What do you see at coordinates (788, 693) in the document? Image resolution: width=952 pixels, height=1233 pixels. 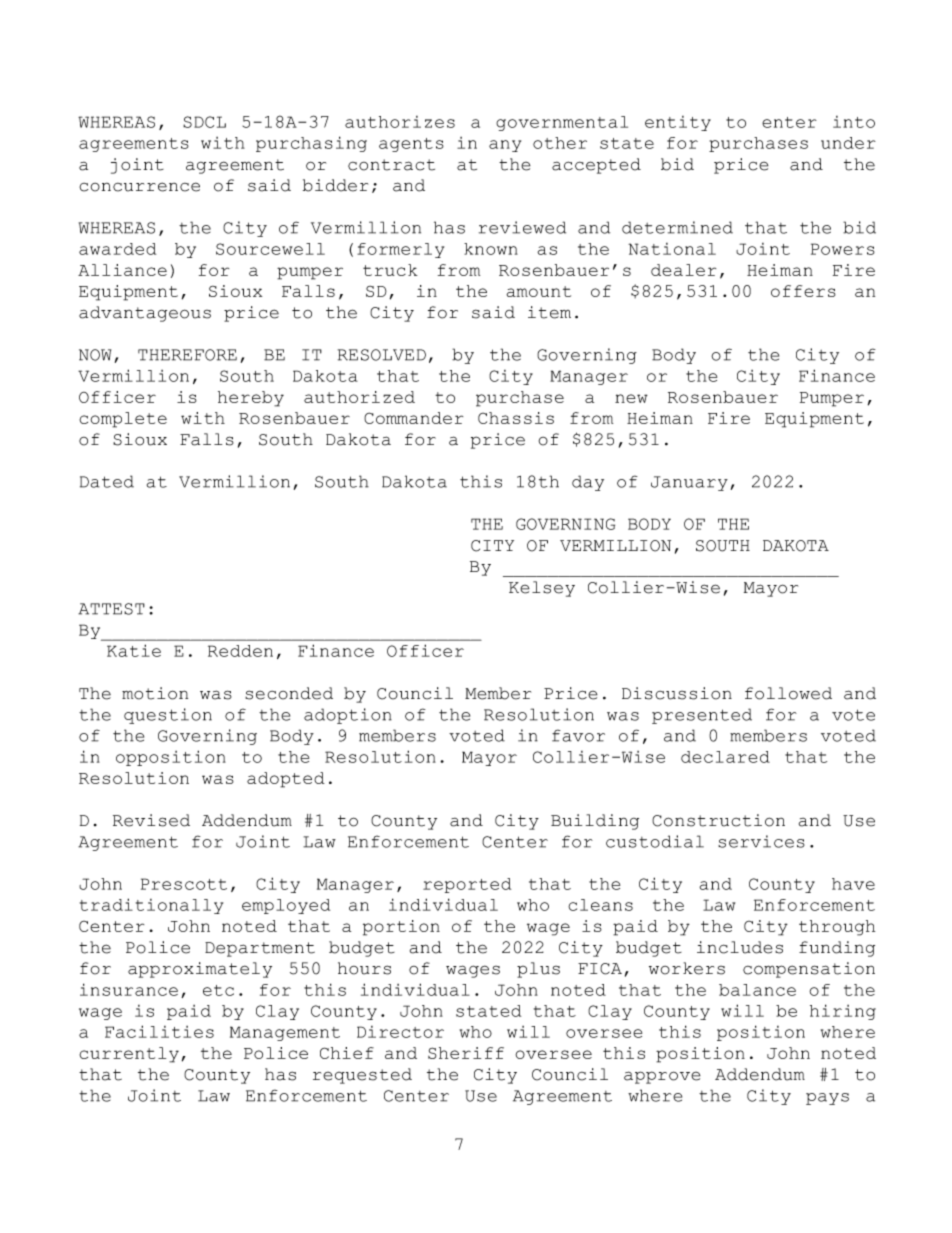 I see `followed` at bounding box center [788, 693].
